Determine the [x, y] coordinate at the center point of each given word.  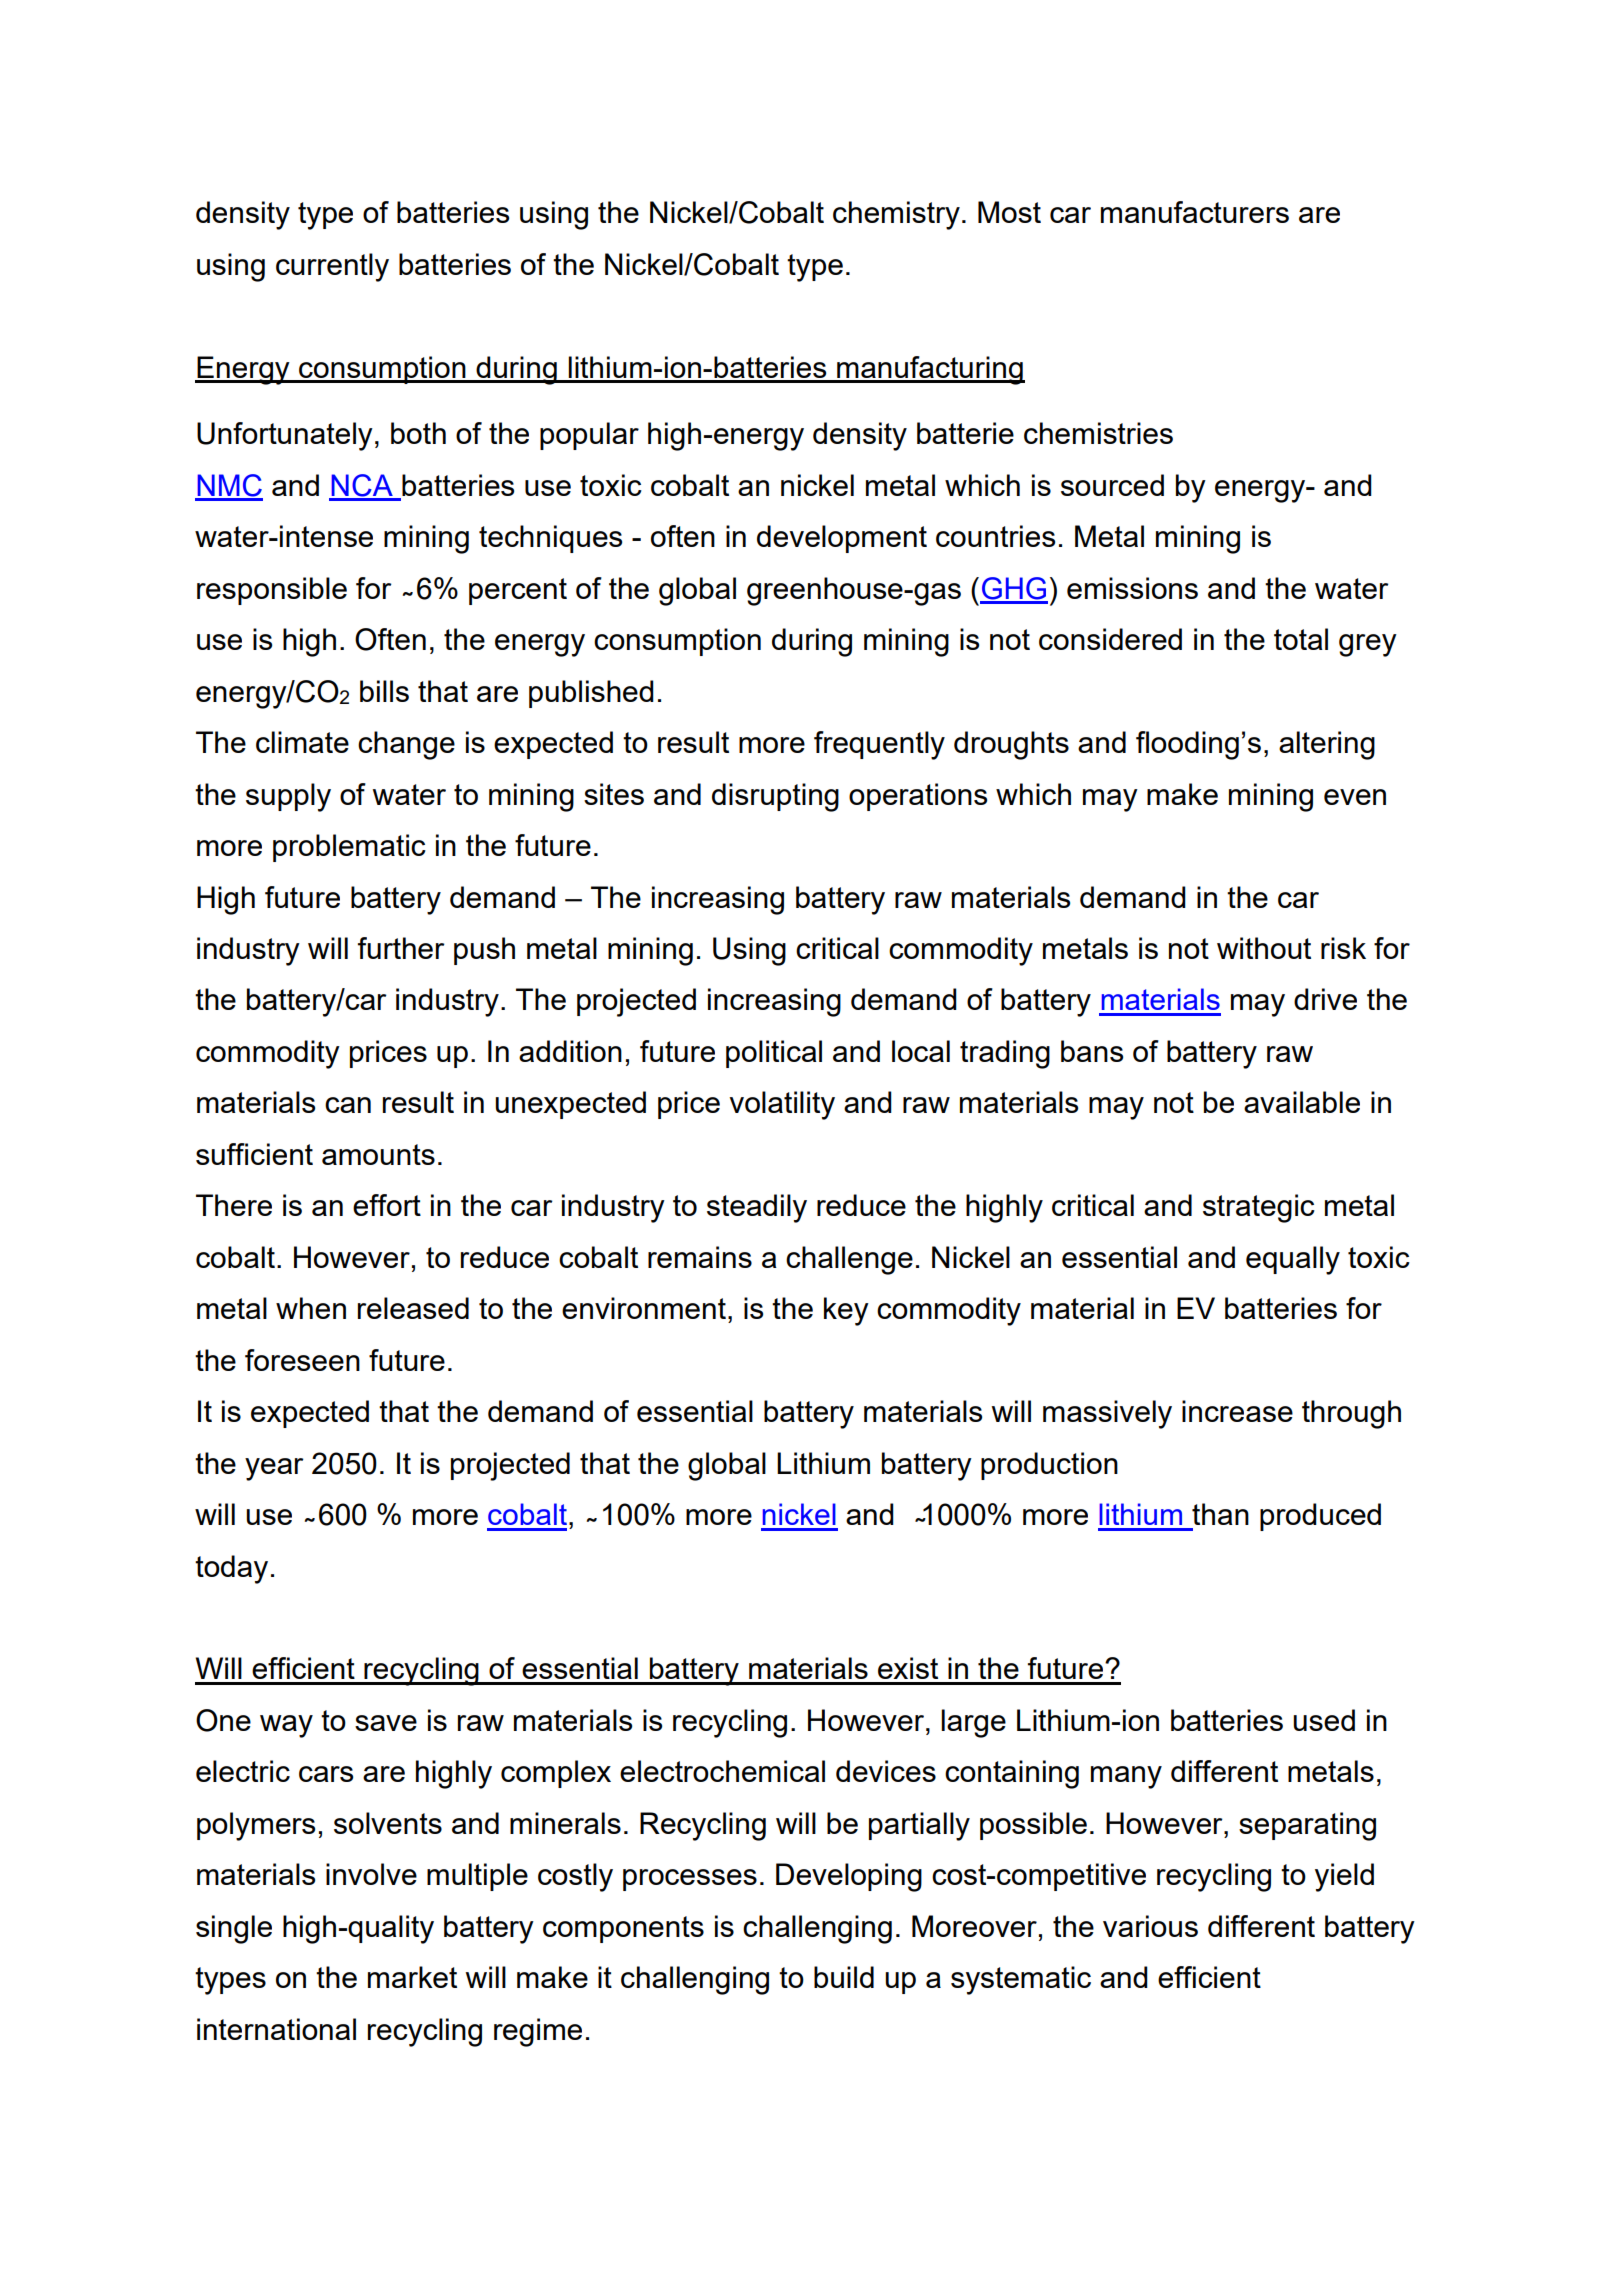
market [412, 1977]
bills [384, 691]
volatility [782, 1105]
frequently [879, 745]
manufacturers [1195, 212]
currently [332, 267]
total [1301, 639]
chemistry [896, 215]
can [348, 1105]
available [1302, 1102]
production [1049, 1466]
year [274, 1469]
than [1220, 1514]
